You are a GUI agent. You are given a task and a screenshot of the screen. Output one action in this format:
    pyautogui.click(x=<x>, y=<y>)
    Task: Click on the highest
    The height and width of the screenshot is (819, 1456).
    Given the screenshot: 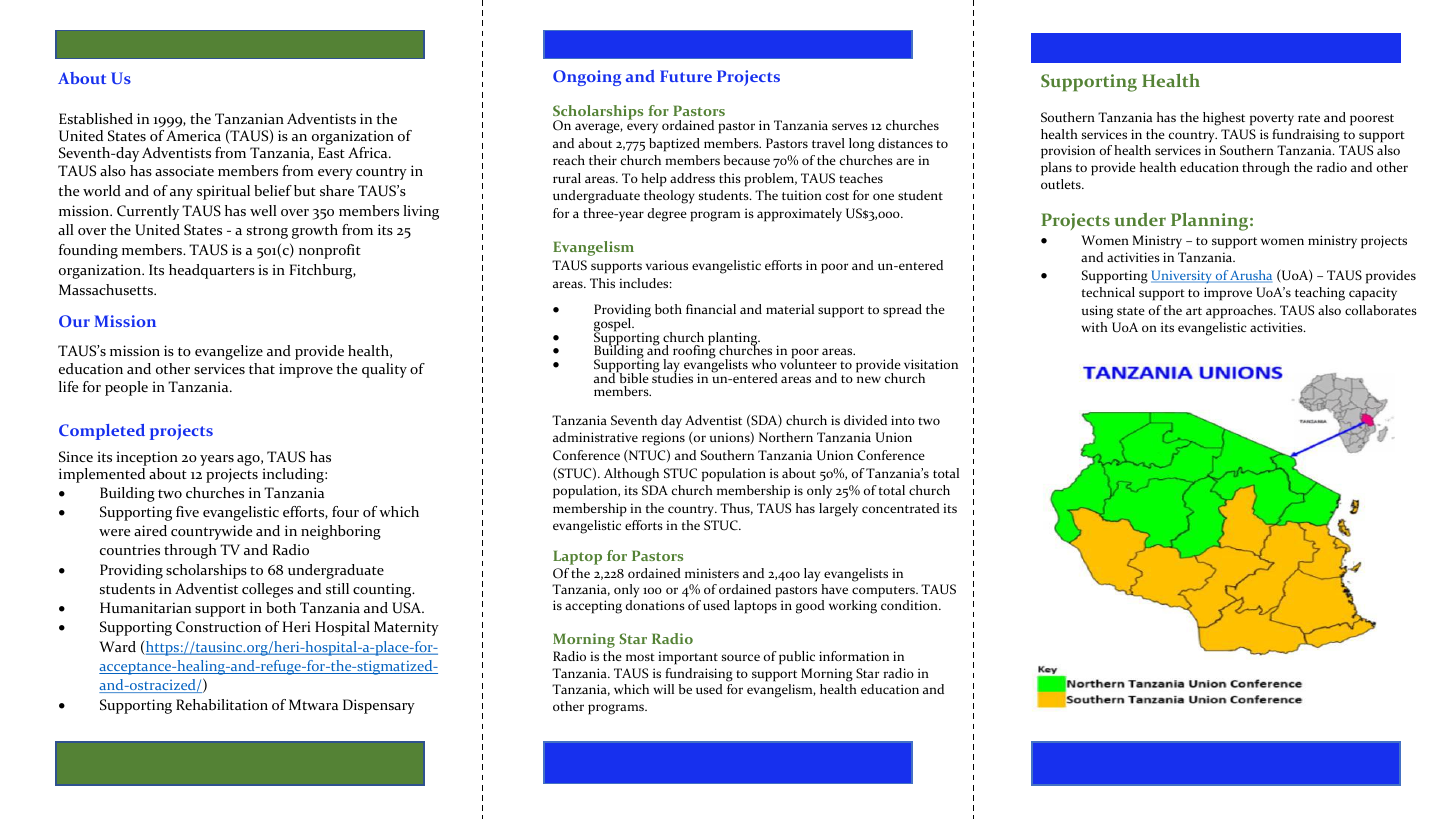 What is the action you would take?
    pyautogui.click(x=1224, y=119)
